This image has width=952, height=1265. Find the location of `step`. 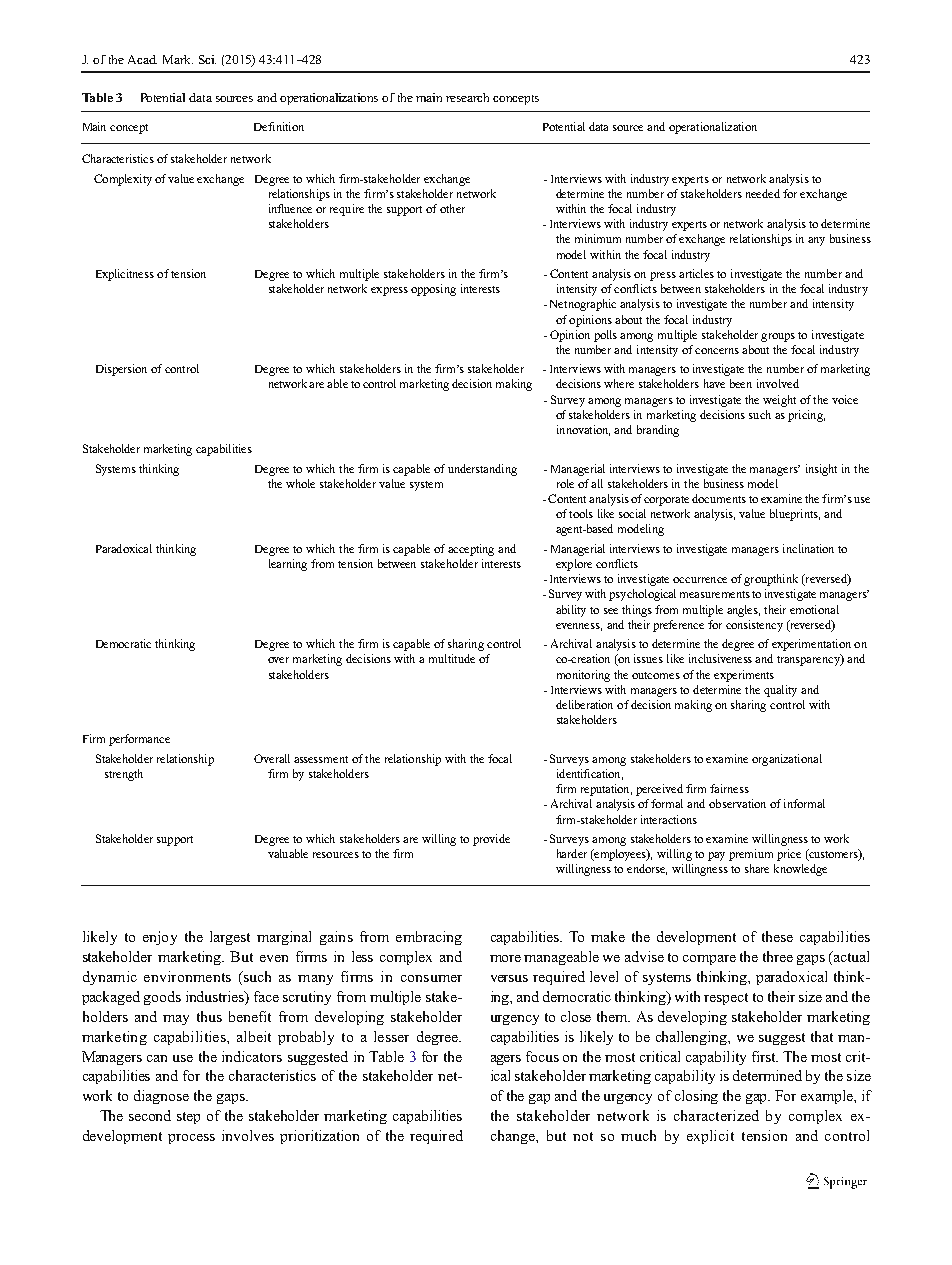

step is located at coordinates (188, 1118).
